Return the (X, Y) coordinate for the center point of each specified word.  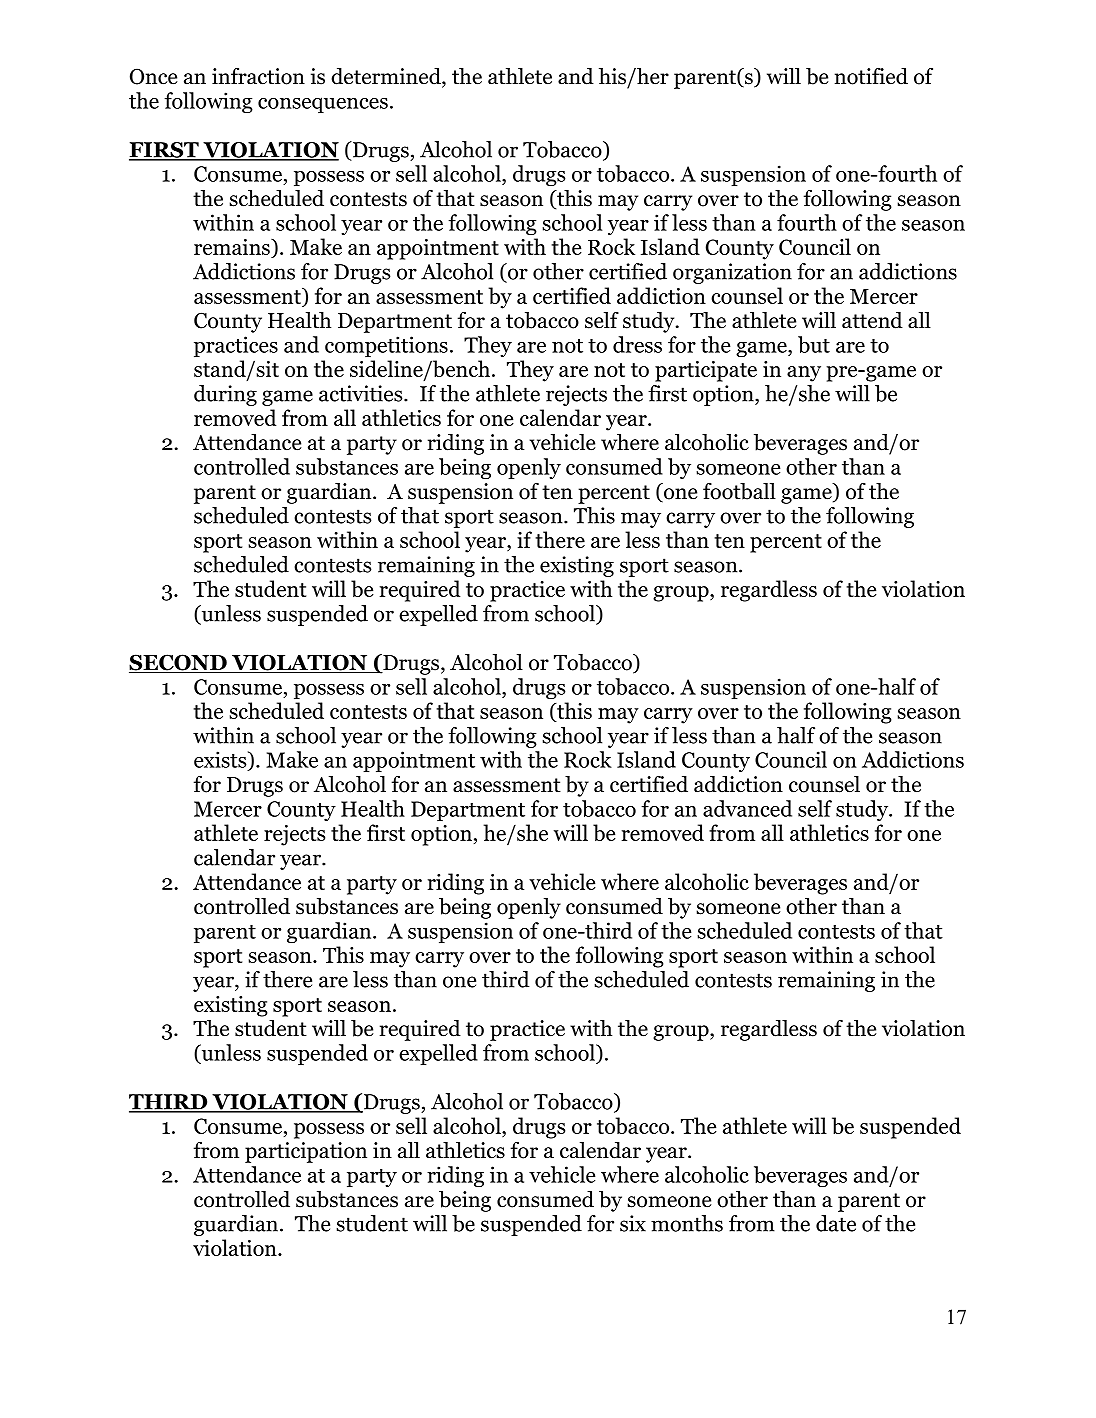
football (739, 491)
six (633, 1223)
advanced (747, 808)
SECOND (179, 663)
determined (387, 77)
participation (306, 1152)
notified (871, 76)
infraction (258, 76)
